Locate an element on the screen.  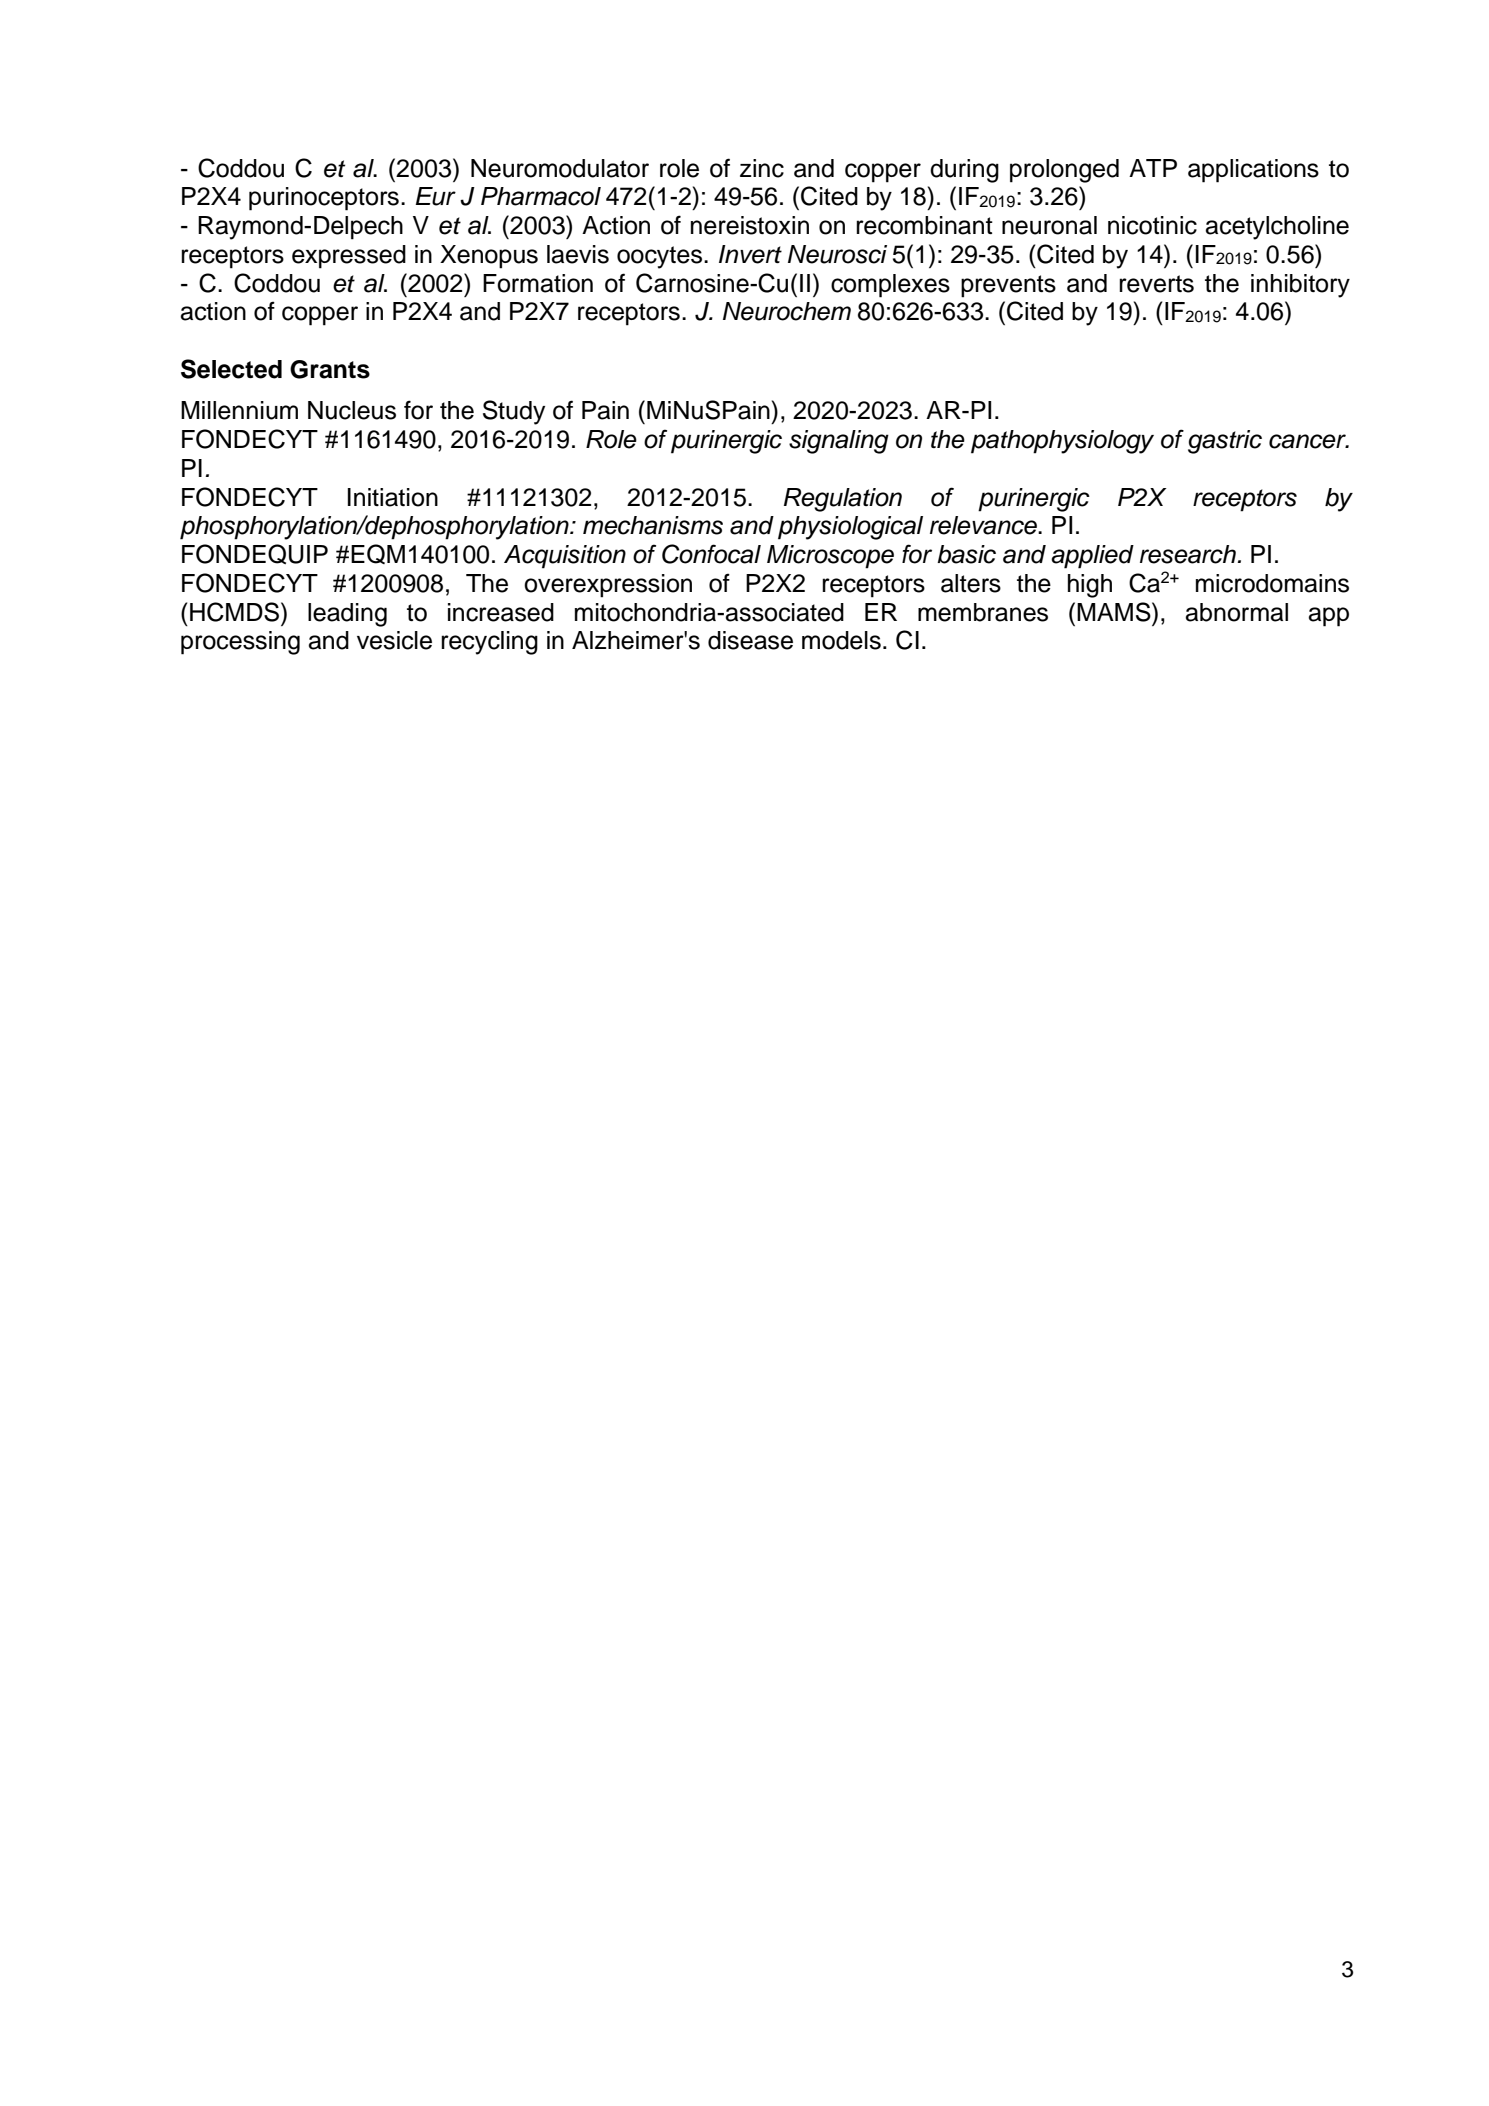
Grants is located at coordinates (330, 369).
